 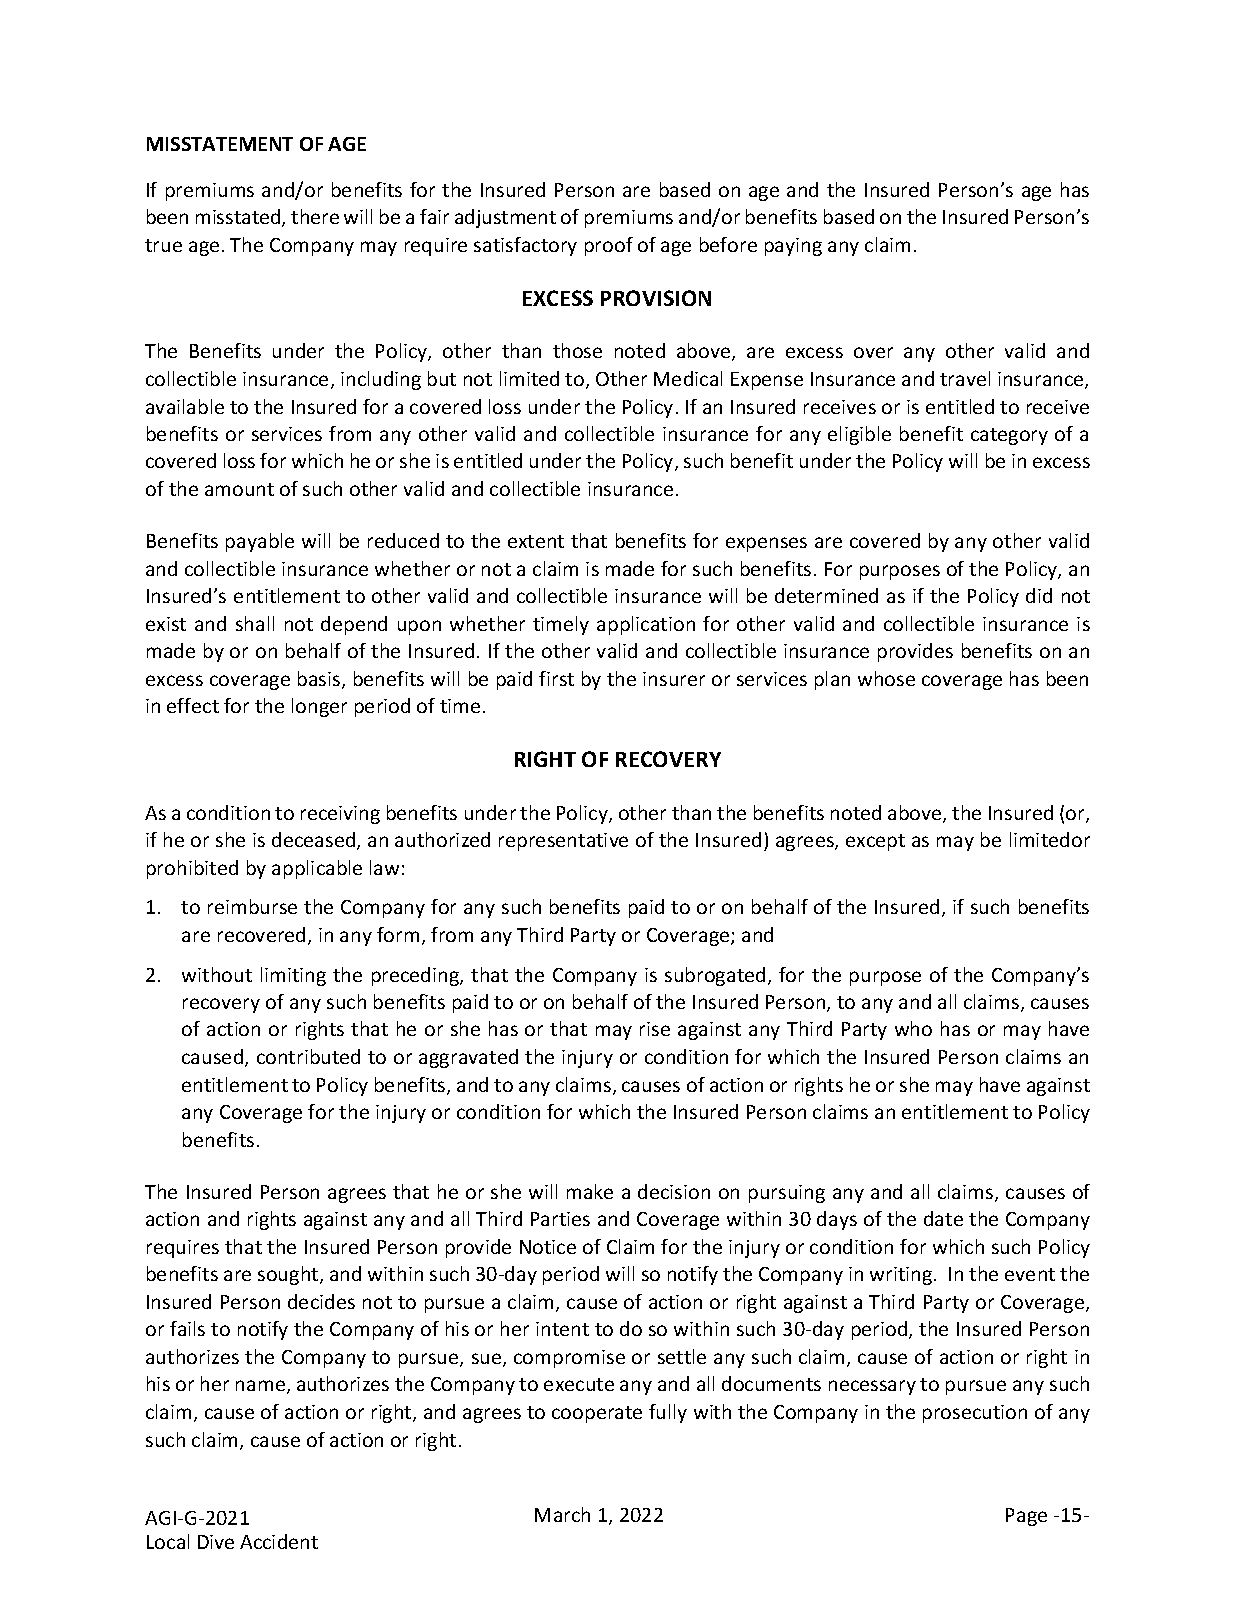 I want to click on misstated, so click(x=239, y=218).
